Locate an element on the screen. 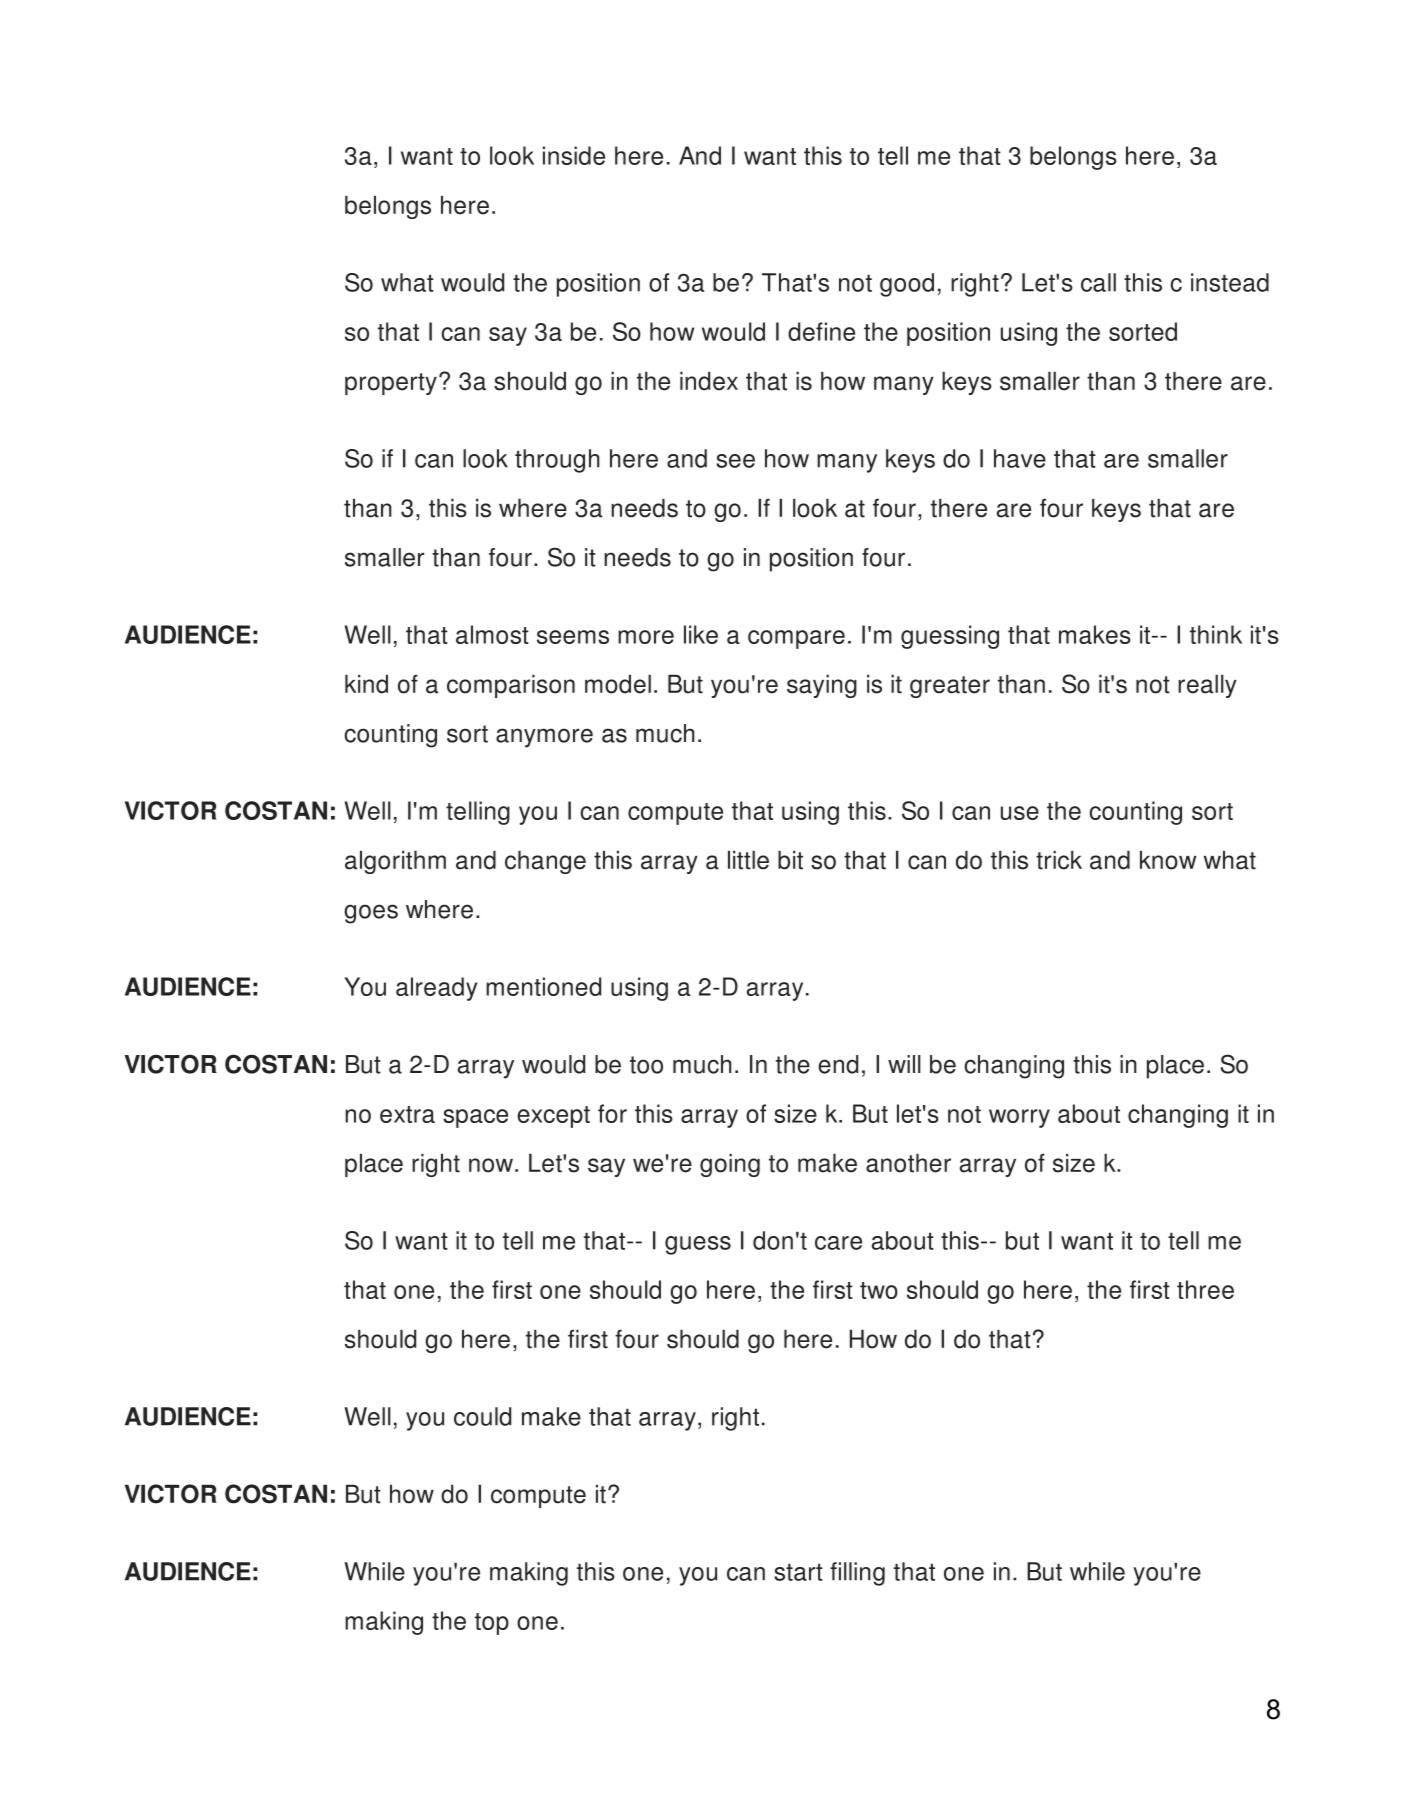 This screenshot has width=1405, height=1818. almost is located at coordinates (492, 634).
